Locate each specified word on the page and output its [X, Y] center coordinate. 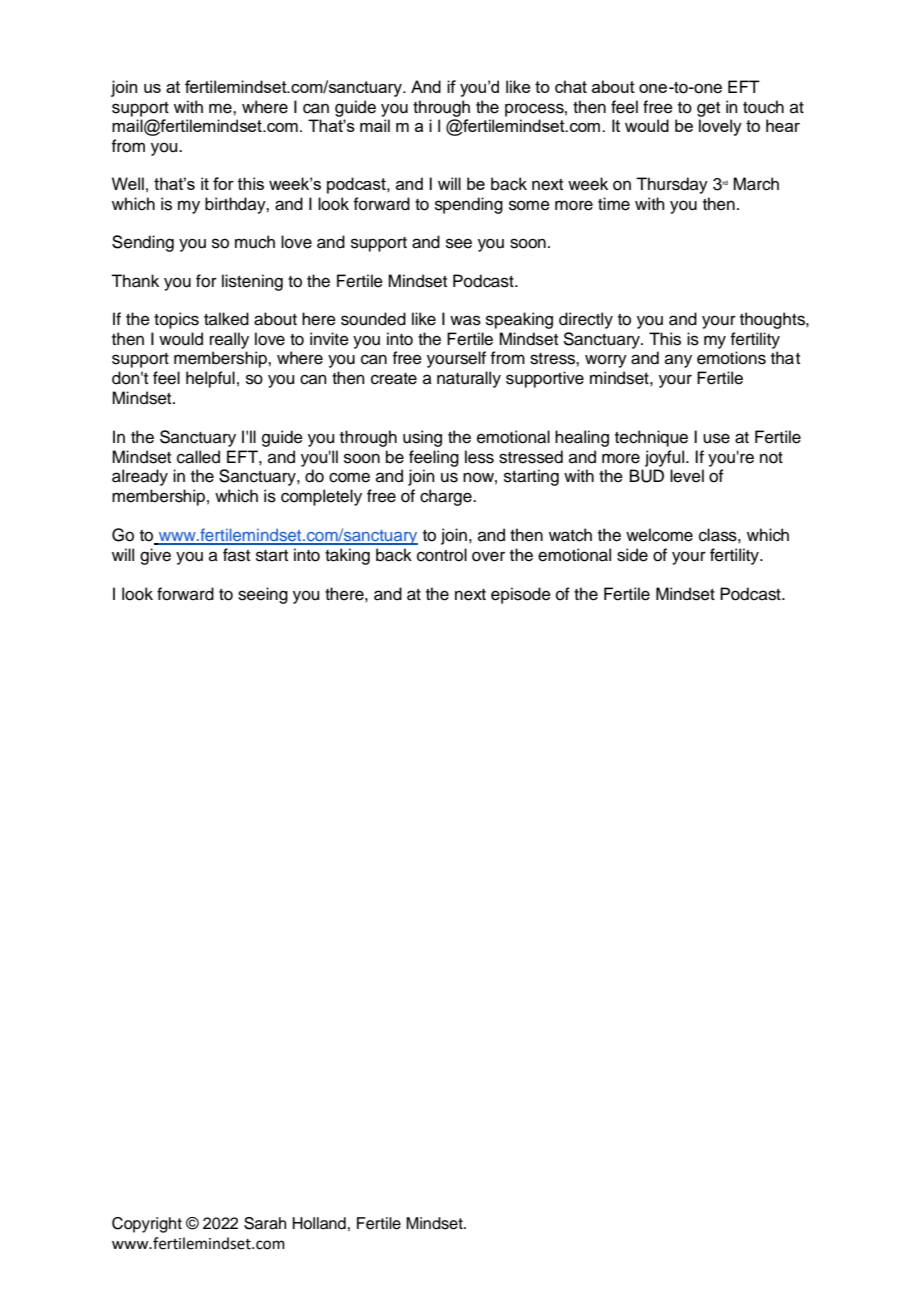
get [708, 109]
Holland [319, 1223]
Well [128, 183]
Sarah [265, 1223]
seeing [263, 595]
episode [521, 595]
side [632, 555]
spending [469, 205]
